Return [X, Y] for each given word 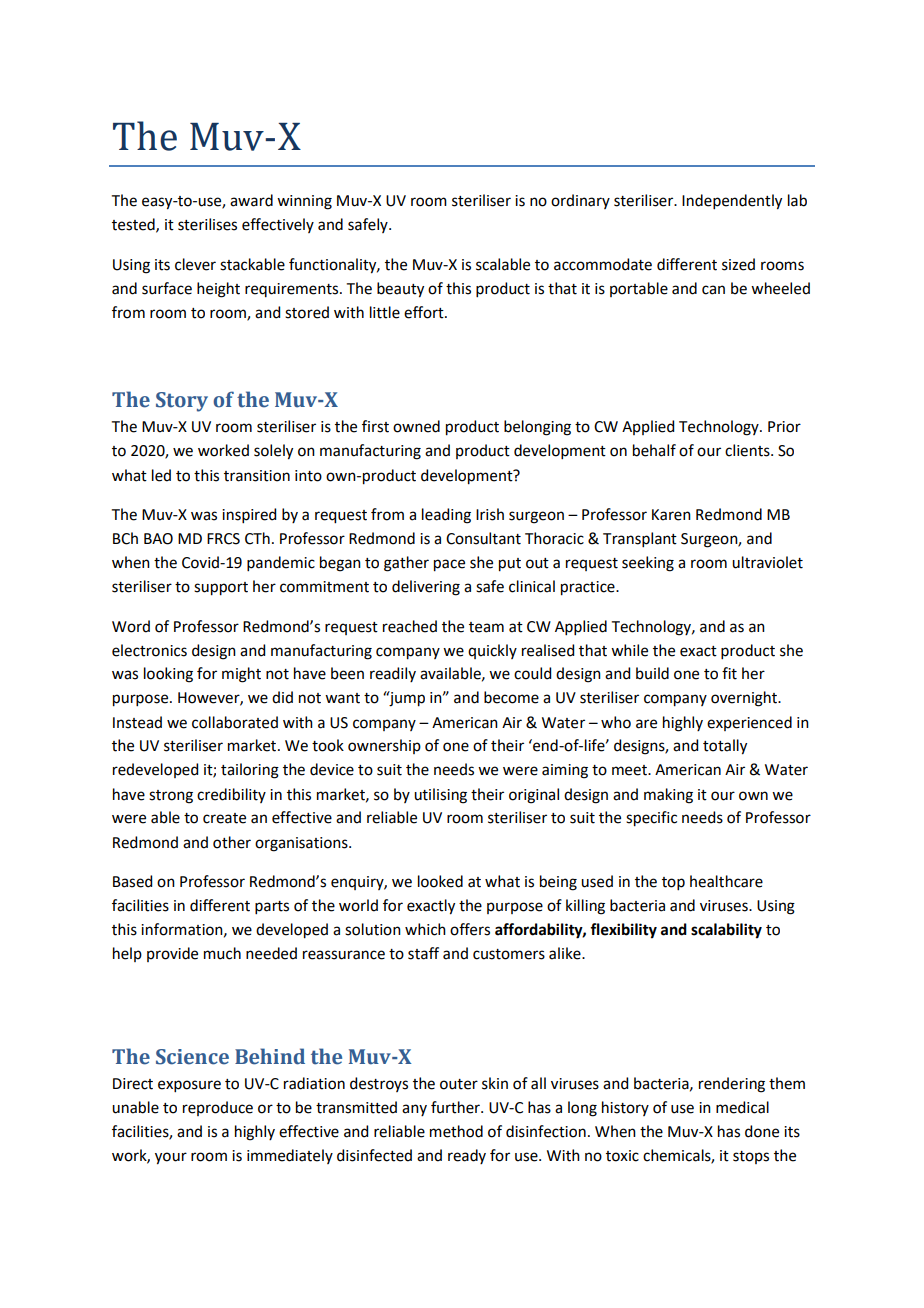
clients [748, 450]
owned [416, 426]
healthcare [726, 881]
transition [257, 476]
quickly [492, 651]
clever [195, 264]
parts [272, 907]
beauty [400, 290]
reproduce [218, 1108]
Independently [732, 202]
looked [440, 881]
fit [729, 673]
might [241, 675]
